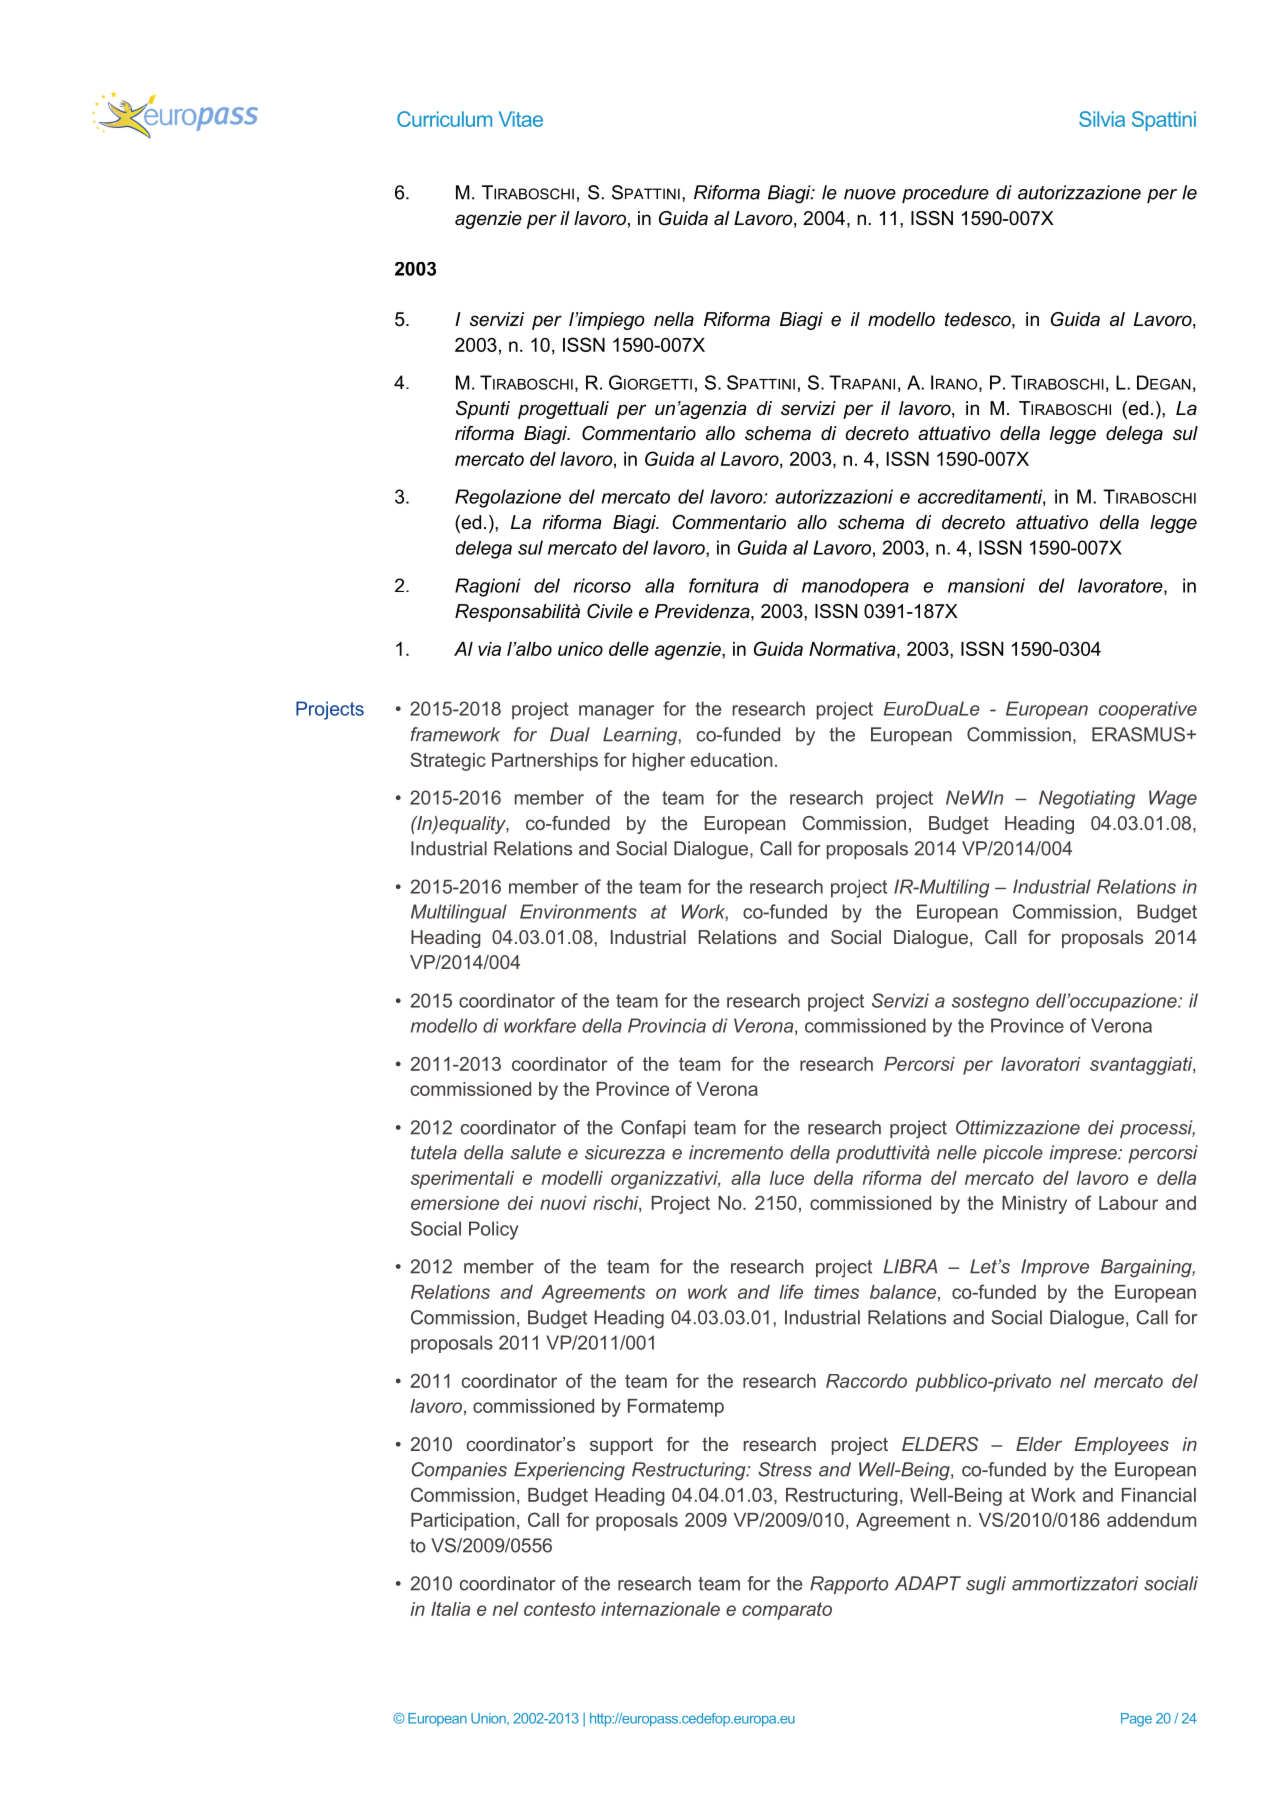 The image size is (1268, 1793). What do you see at coordinates (1148, 710) in the screenshot?
I see `cooperative` at bounding box center [1148, 710].
